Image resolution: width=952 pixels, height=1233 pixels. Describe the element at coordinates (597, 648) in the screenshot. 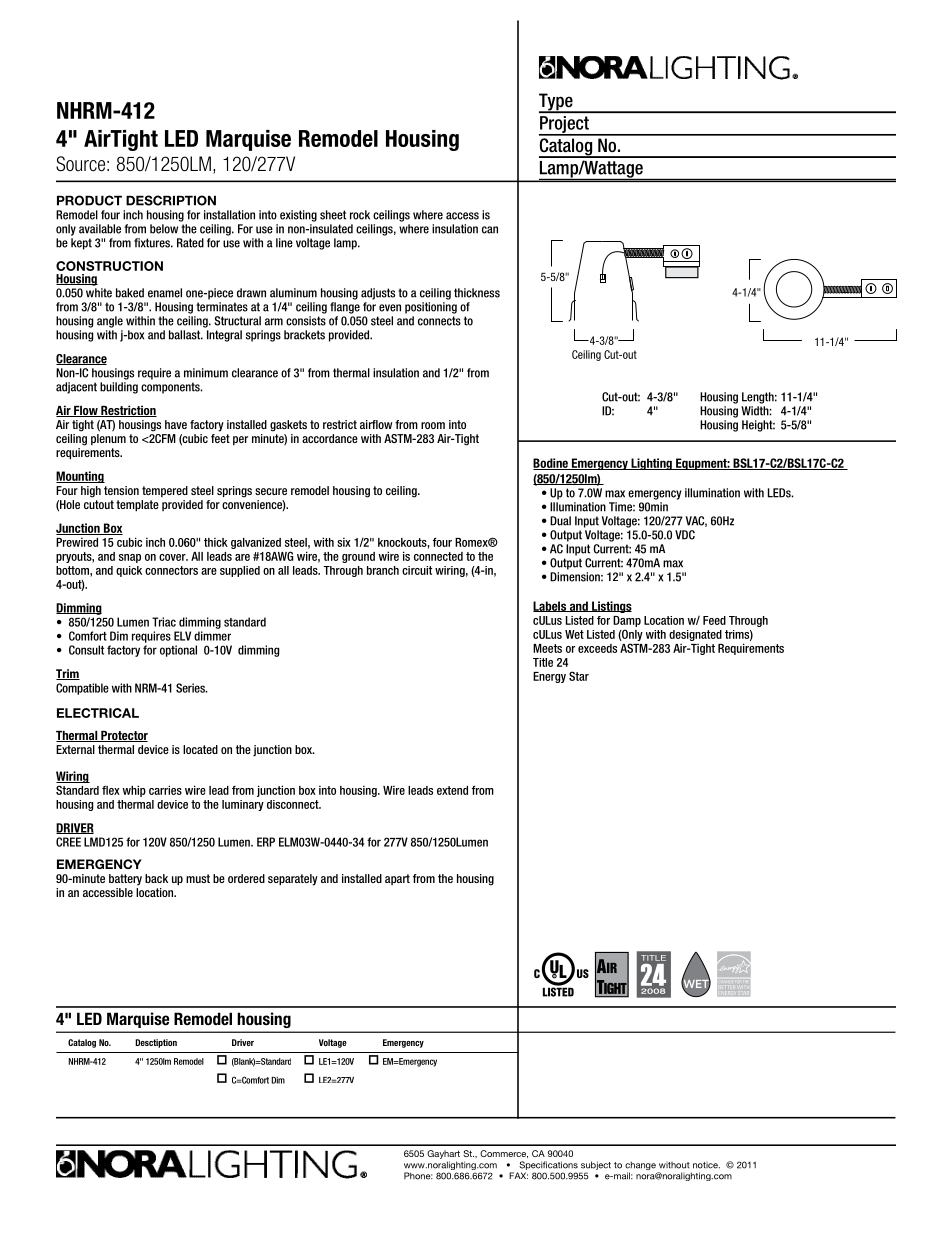

I see `exceeds` at that location.
